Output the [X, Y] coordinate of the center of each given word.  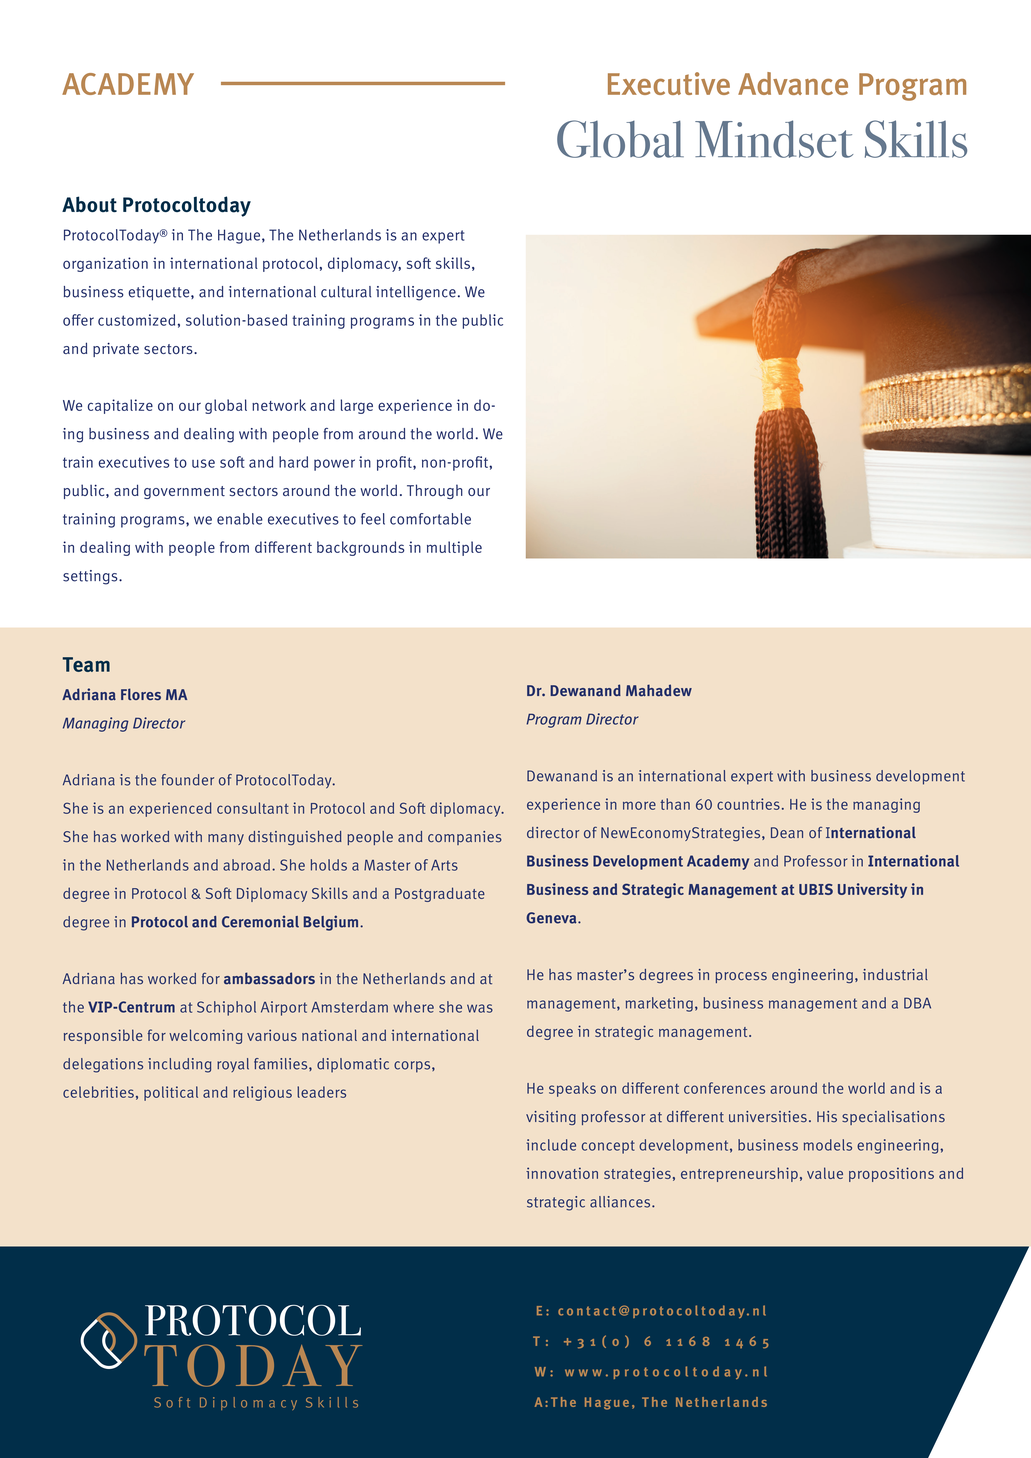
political [171, 1093]
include [551, 1145]
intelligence [416, 293]
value [825, 1173]
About [89, 204]
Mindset [774, 139]
